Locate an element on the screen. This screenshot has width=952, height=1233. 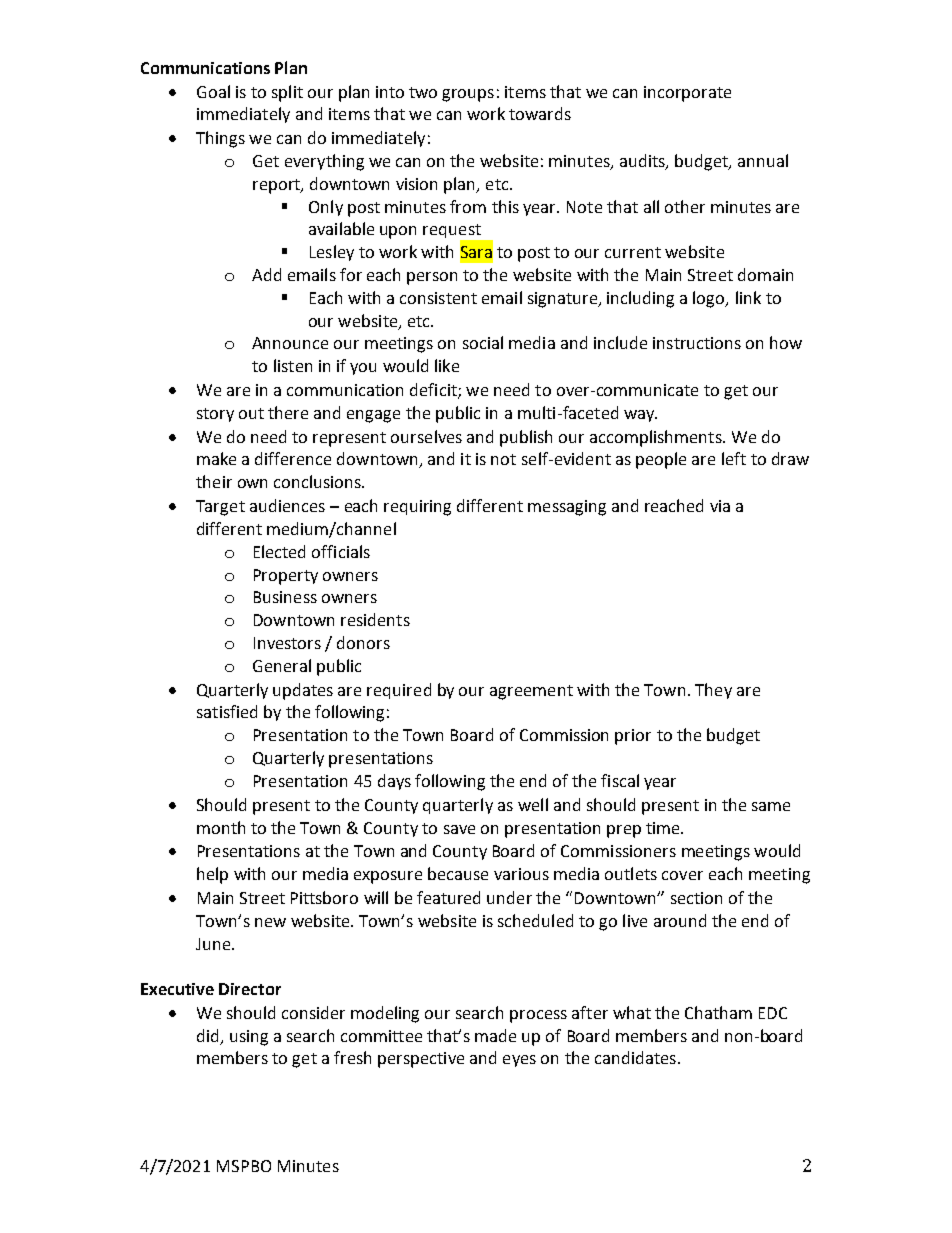
using is located at coordinates (249, 1038).
